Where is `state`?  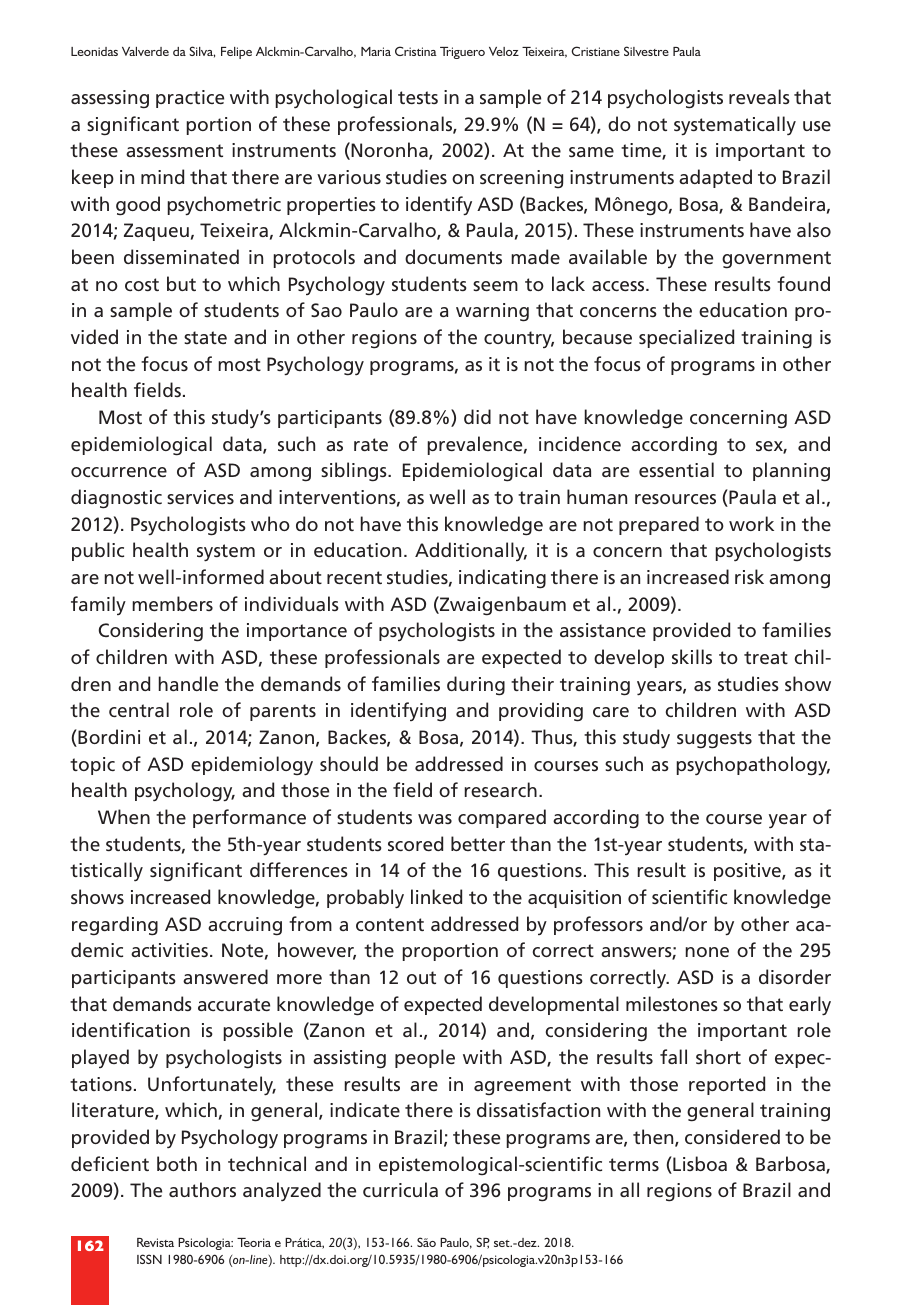 state is located at coordinates (205, 337).
